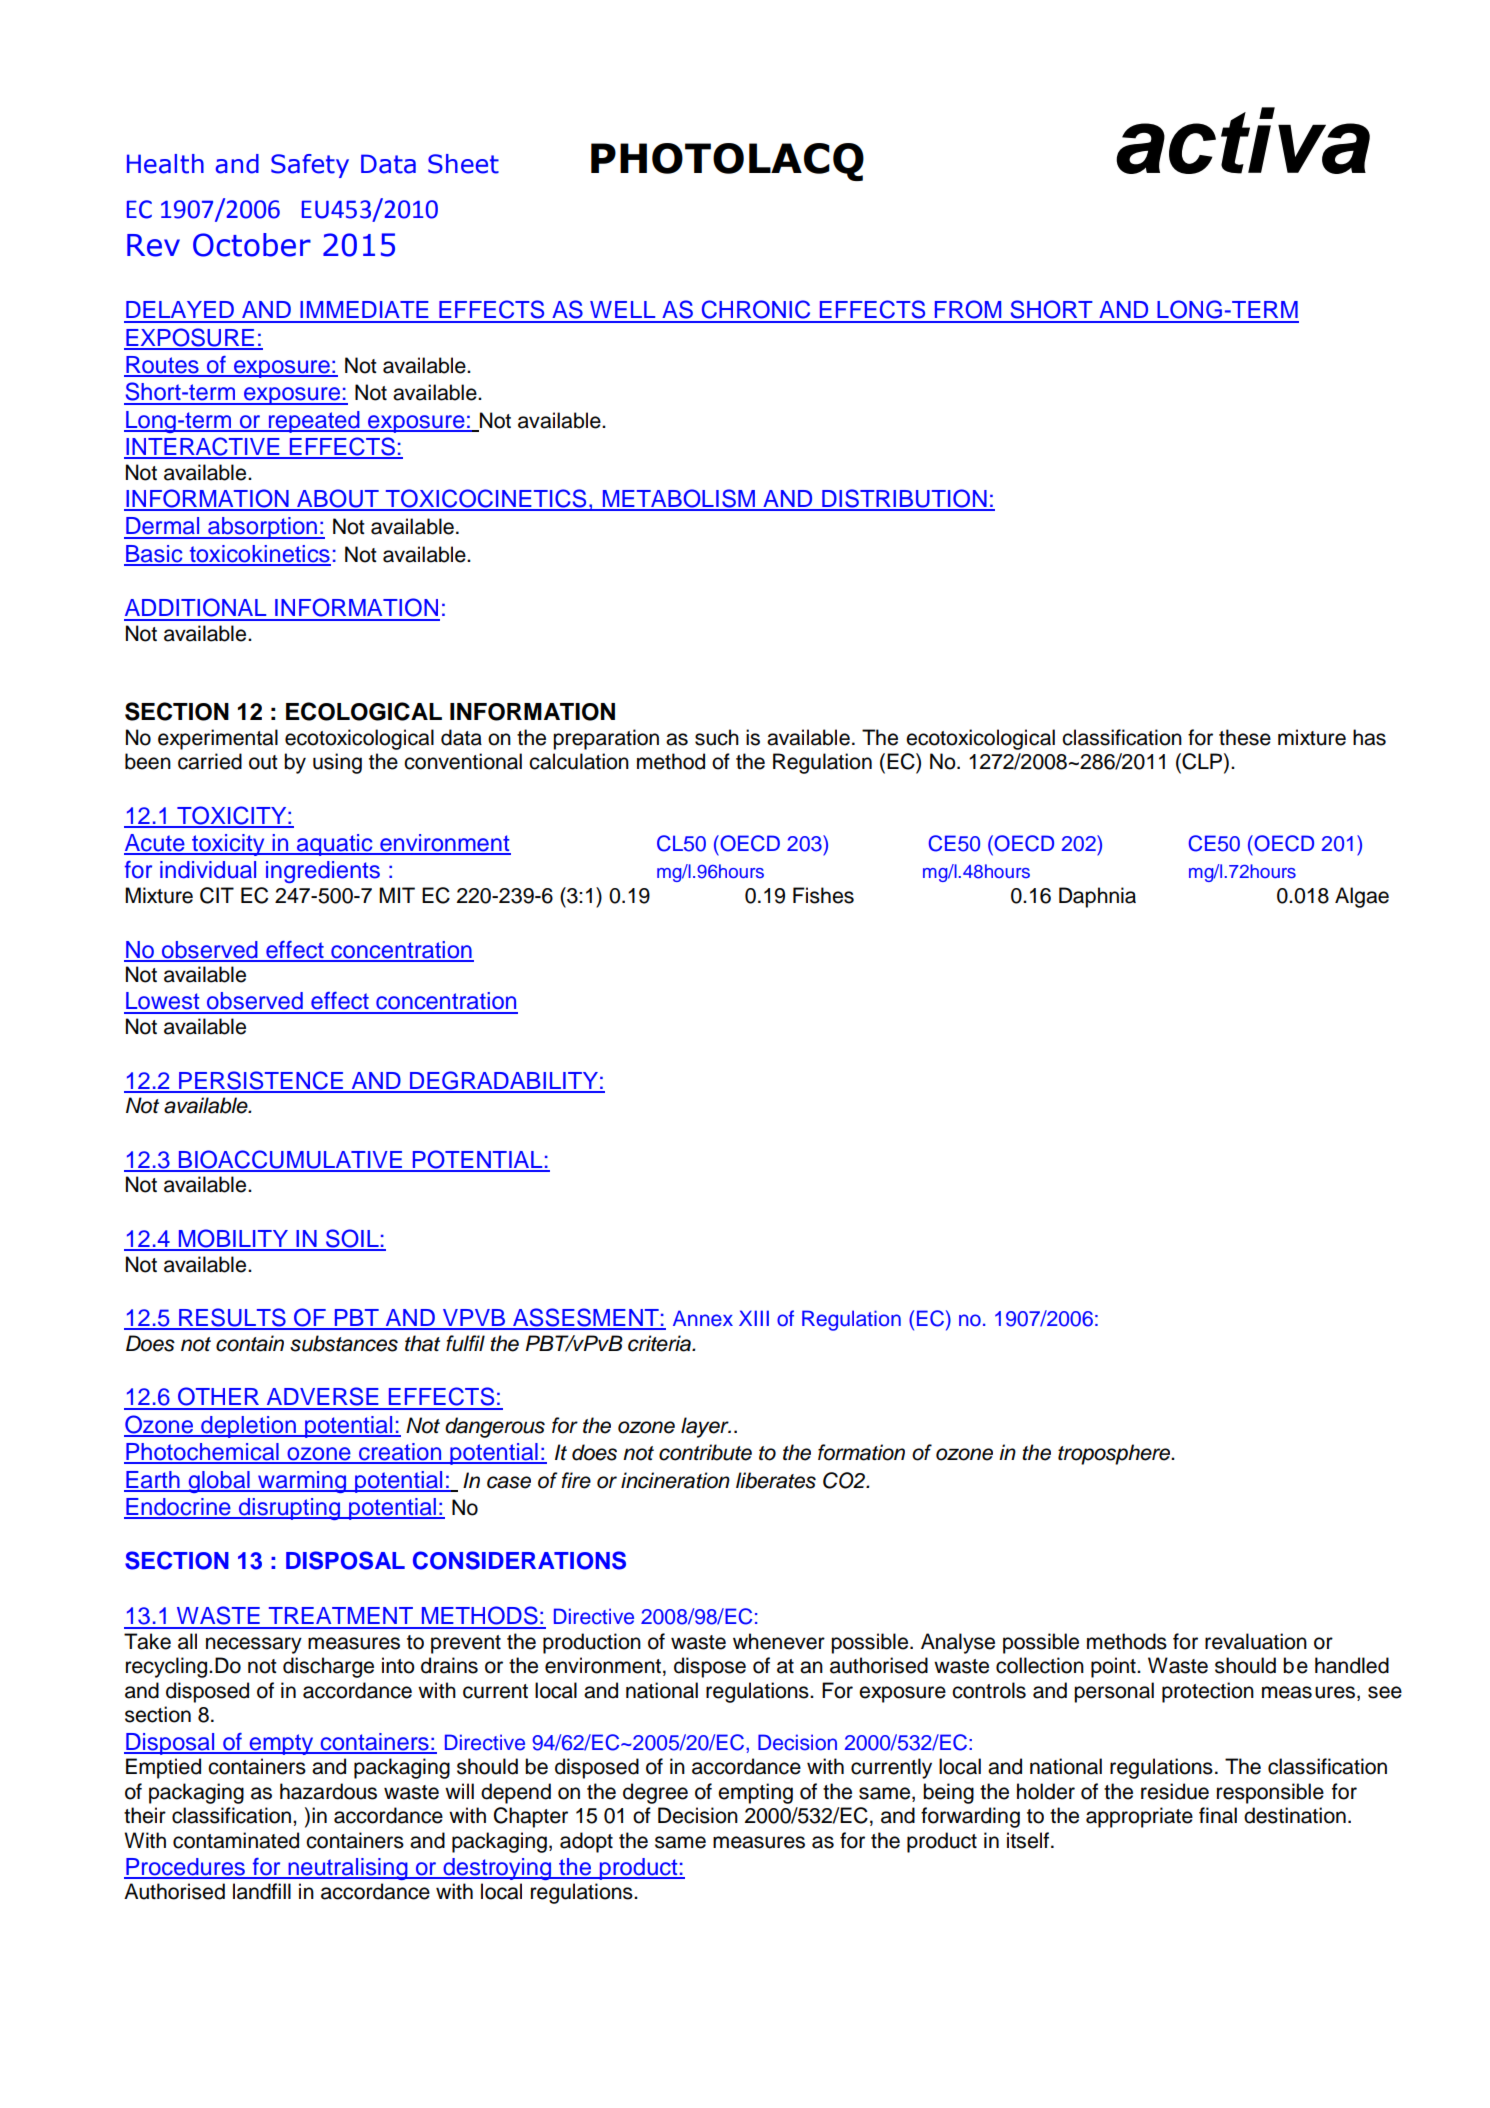  Describe the element at coordinates (261, 1081) in the screenshot. I see `PERSISTENCE` at that location.
